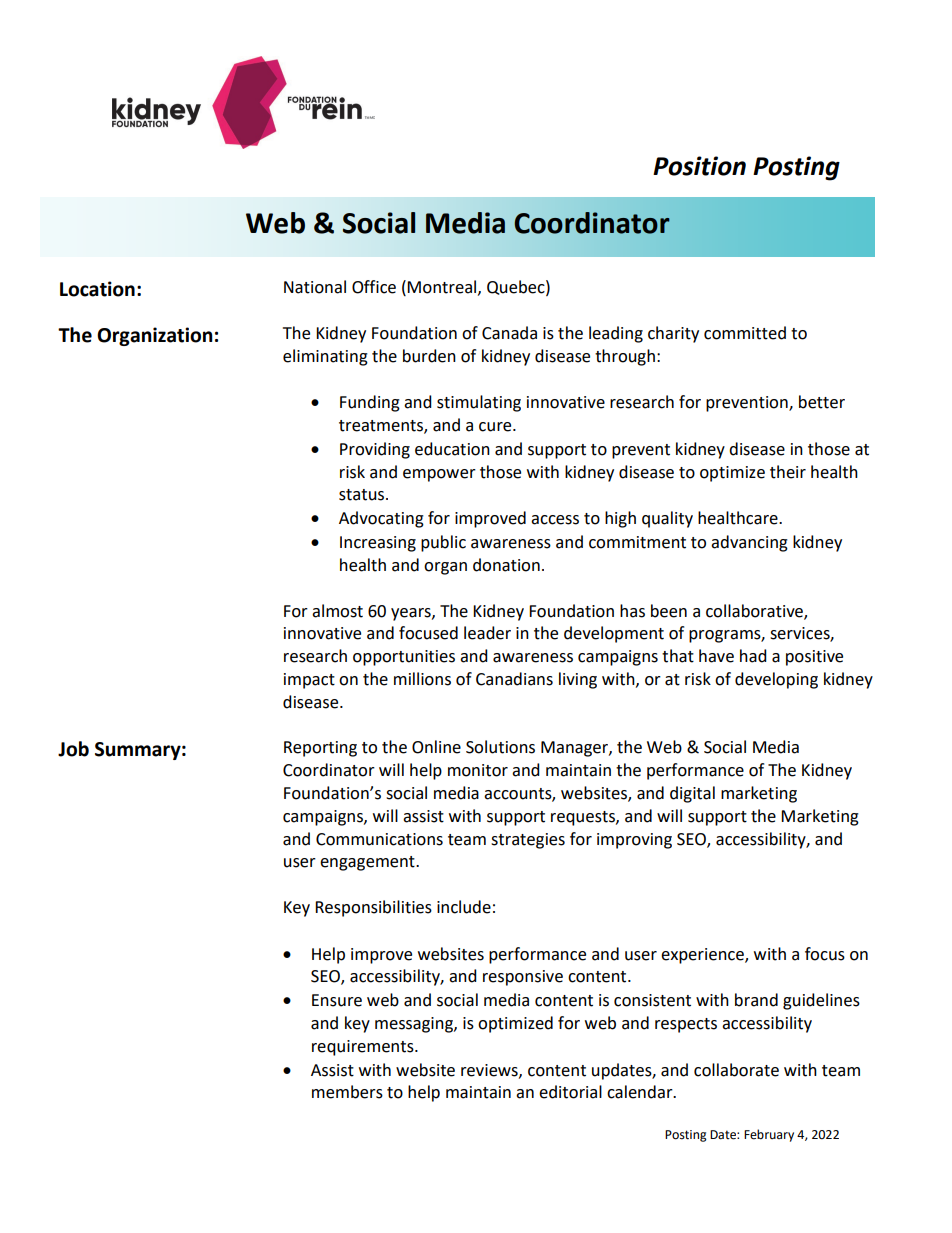  Describe the element at coordinates (97, 289) in the screenshot. I see `Location` at that location.
